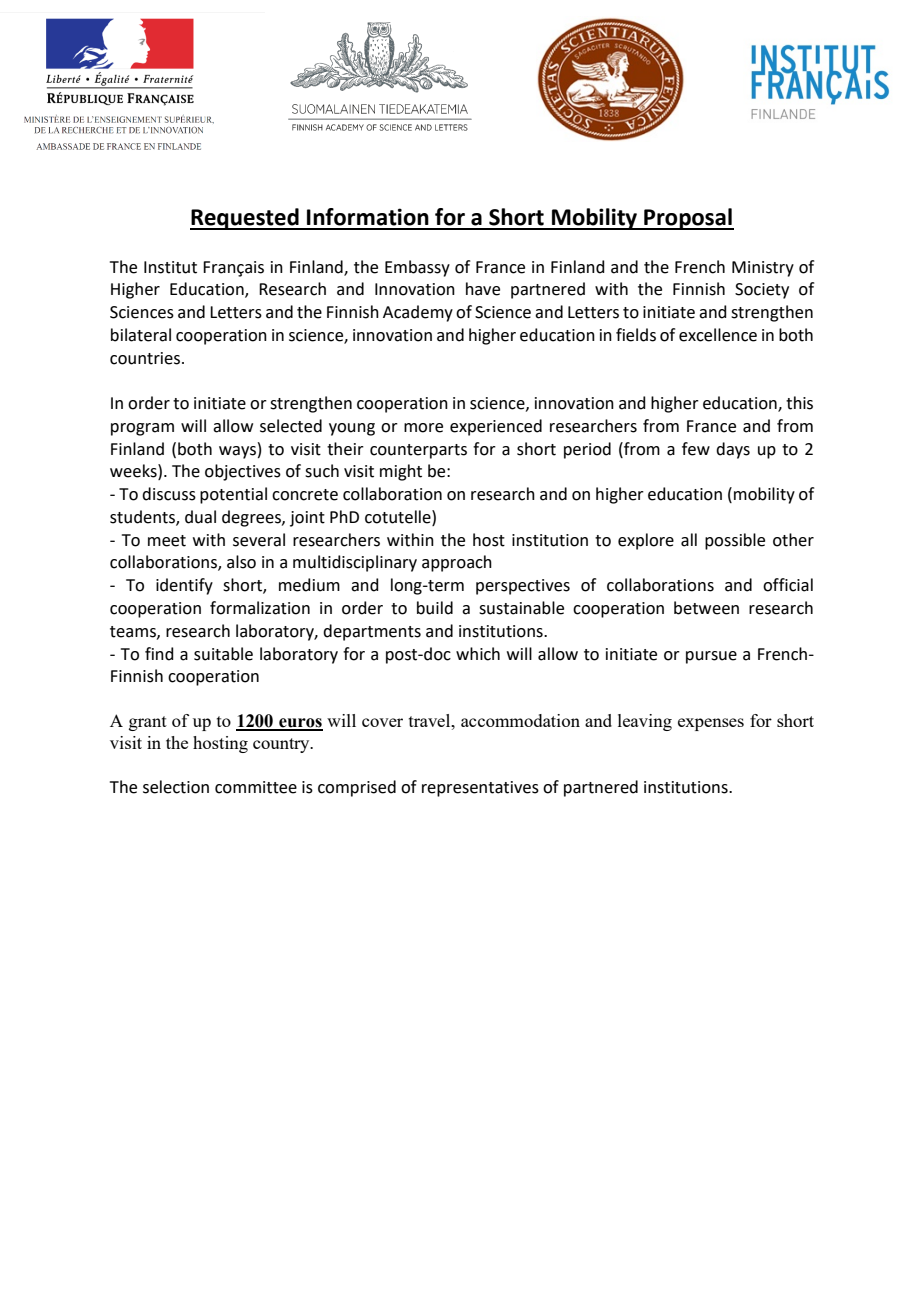  I want to click on representatives, so click(480, 789).
